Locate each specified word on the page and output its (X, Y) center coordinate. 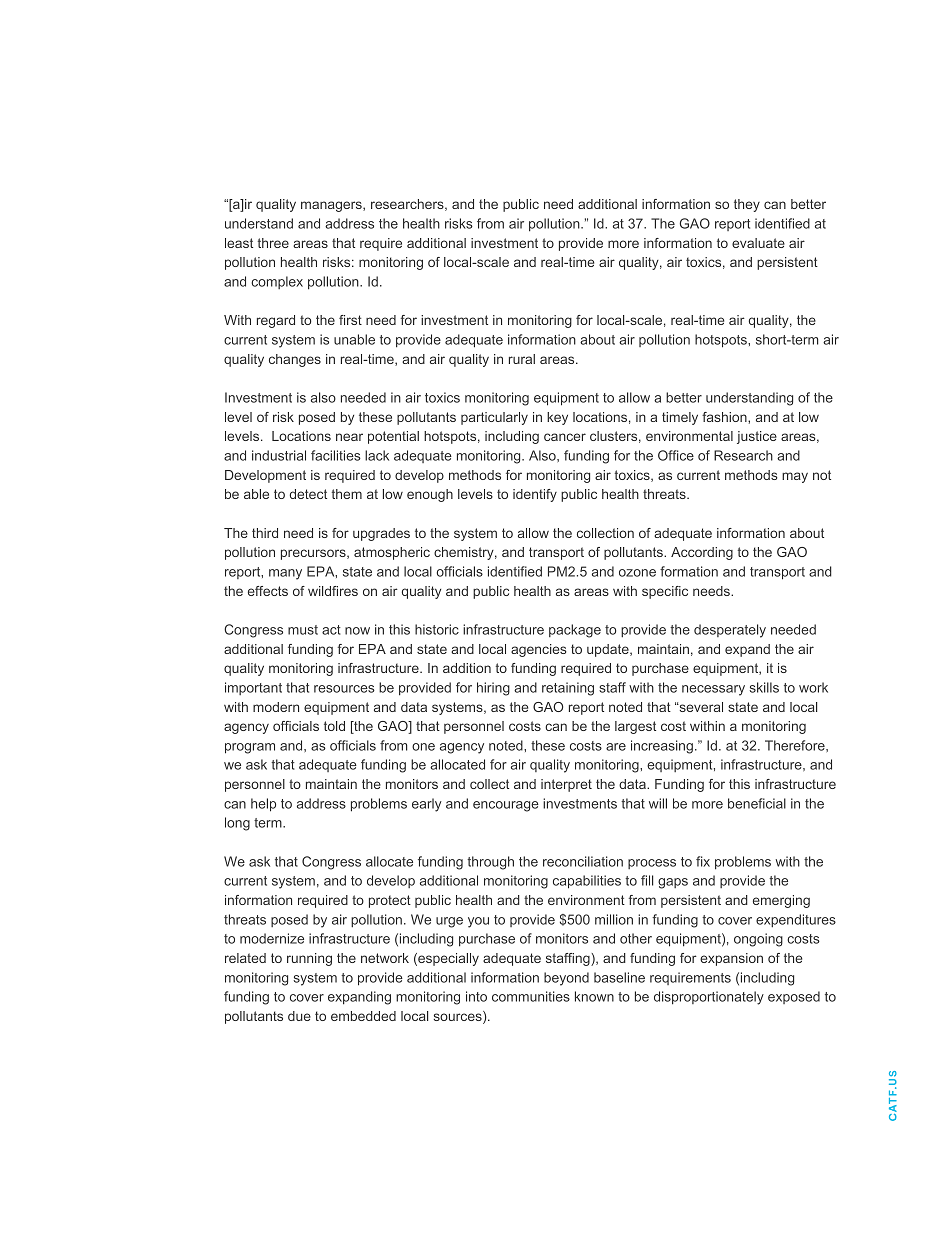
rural (522, 359)
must (303, 630)
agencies (539, 650)
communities (531, 996)
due (299, 1016)
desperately (730, 631)
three (273, 243)
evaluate (758, 243)
